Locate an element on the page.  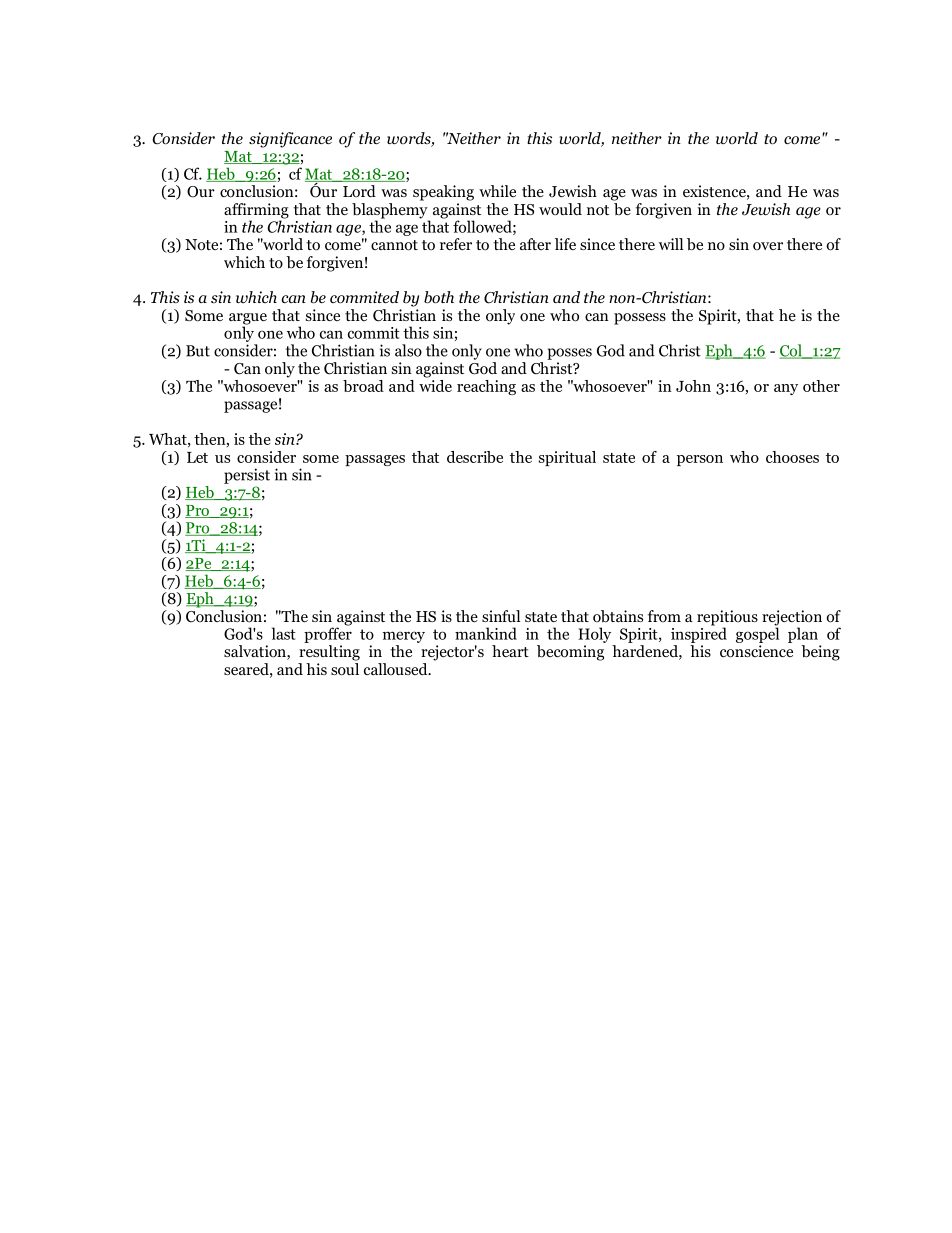
But is located at coordinates (198, 351).
